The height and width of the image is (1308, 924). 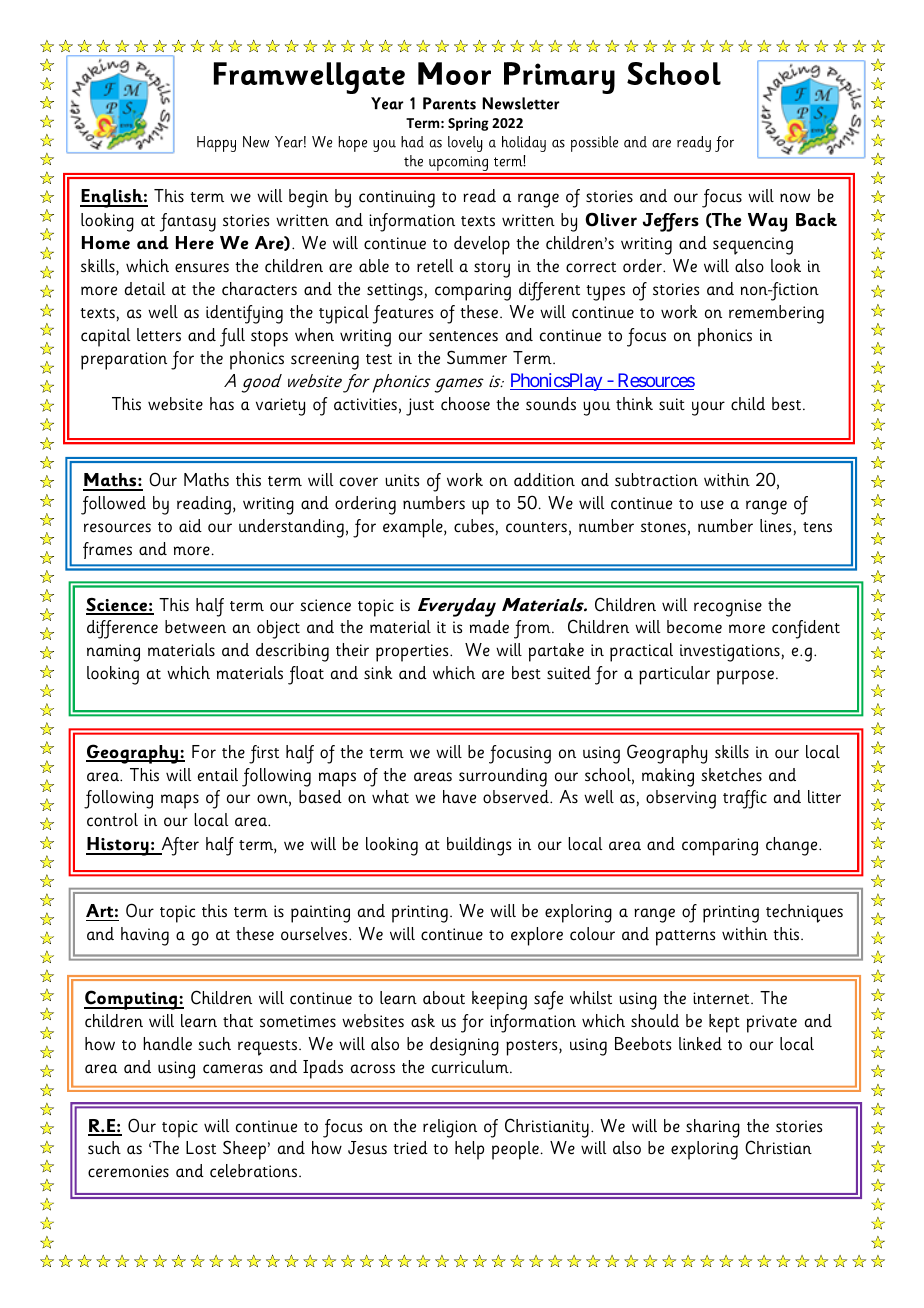 What do you see at coordinates (469, 1150) in the image?
I see `help` at bounding box center [469, 1150].
